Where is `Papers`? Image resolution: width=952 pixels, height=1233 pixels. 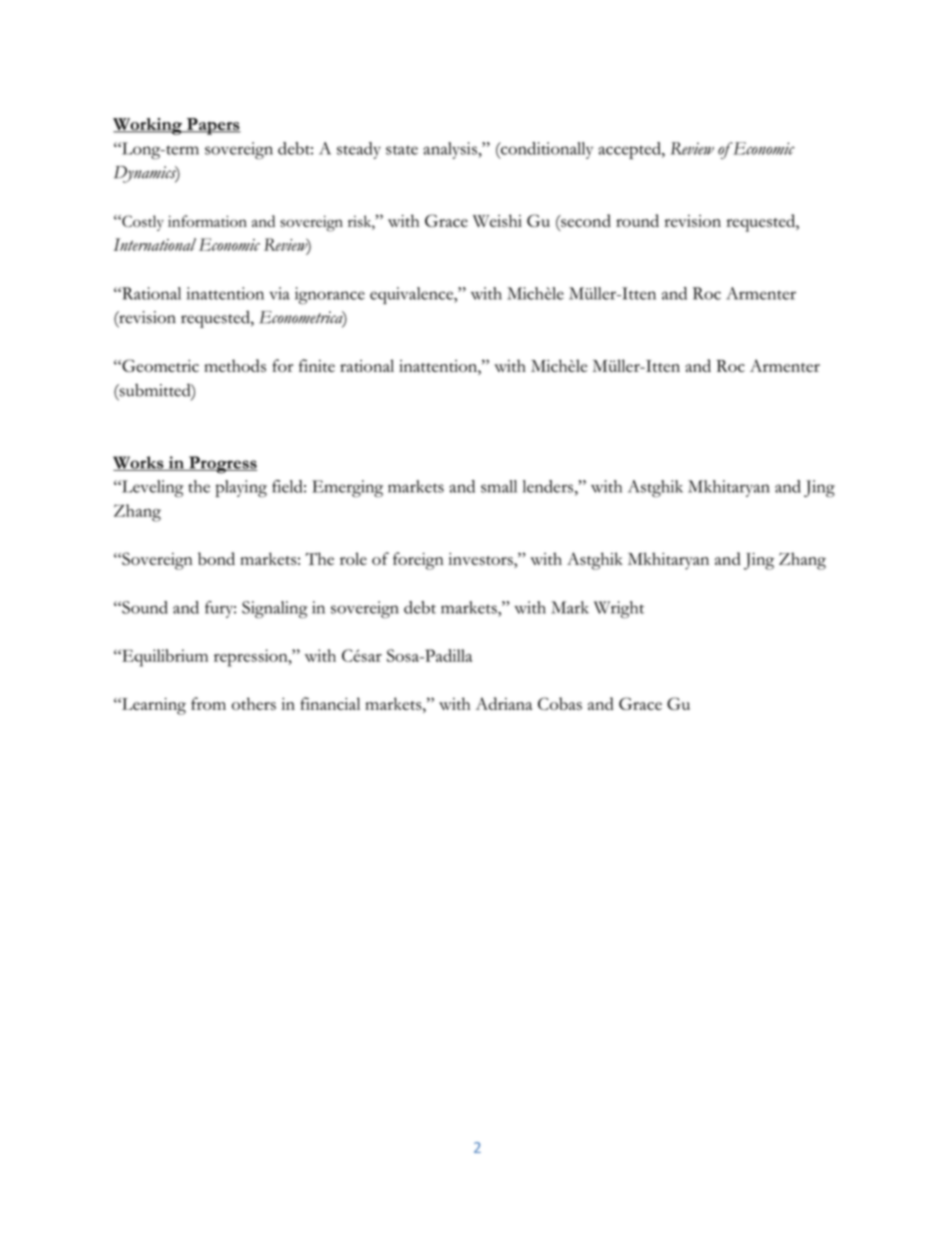 Papers is located at coordinates (213, 126).
